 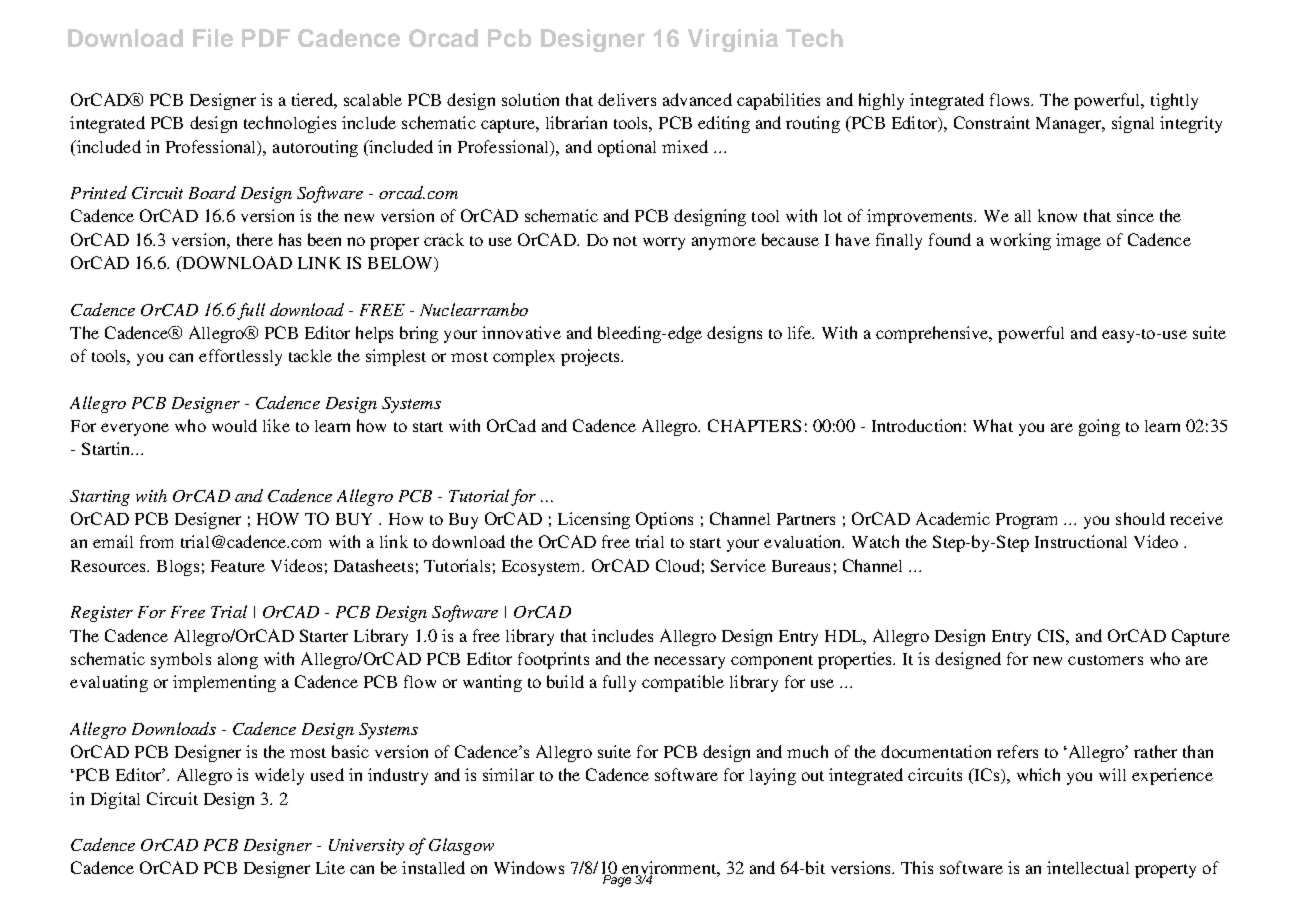 I want to click on Lite, so click(x=330, y=867).
